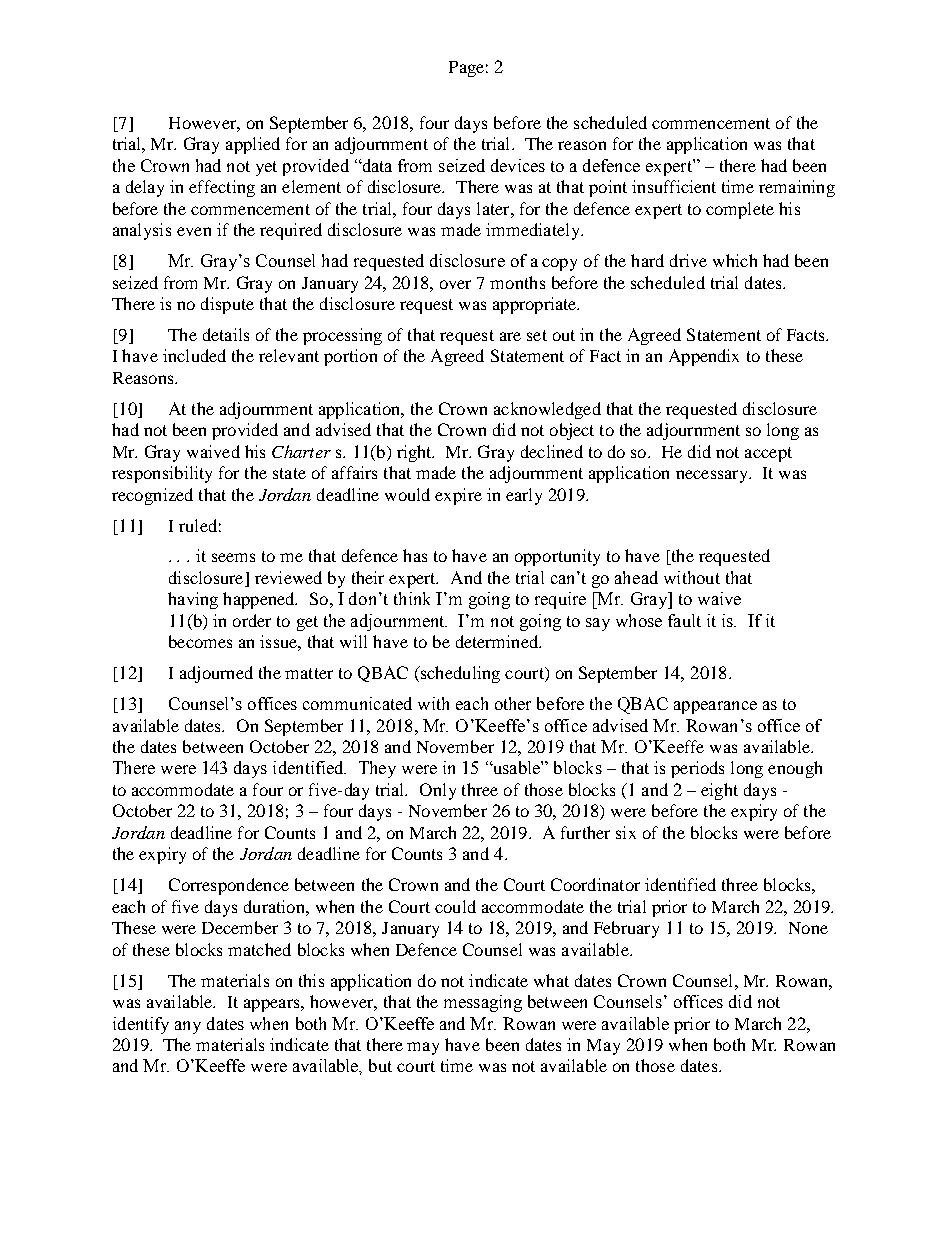 Image resolution: width=952 pixels, height=1233 pixels. What do you see at coordinates (674, 186) in the screenshot?
I see `insufficient` at bounding box center [674, 186].
